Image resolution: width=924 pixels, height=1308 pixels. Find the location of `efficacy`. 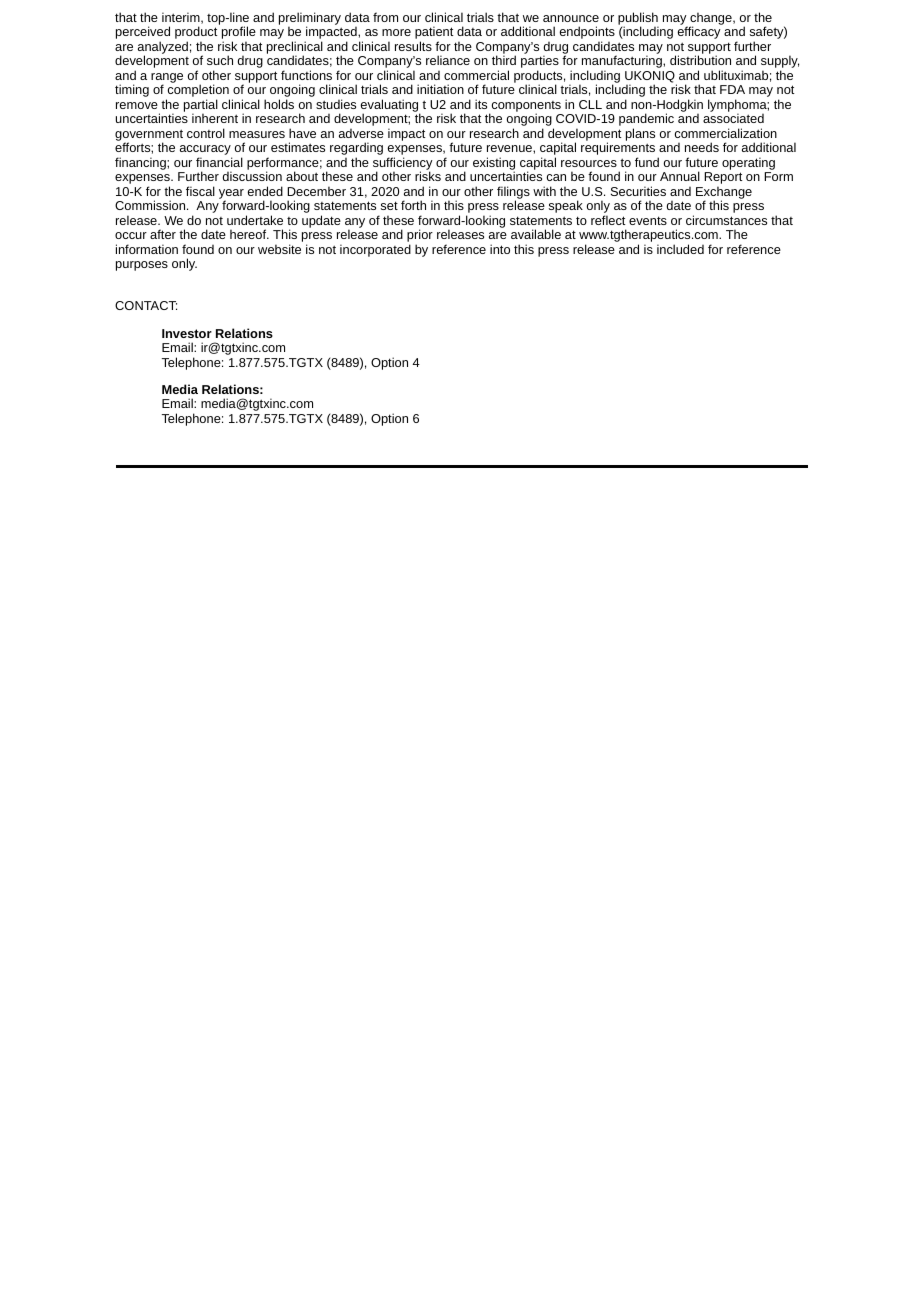

efficacy is located at coordinates (699, 32).
